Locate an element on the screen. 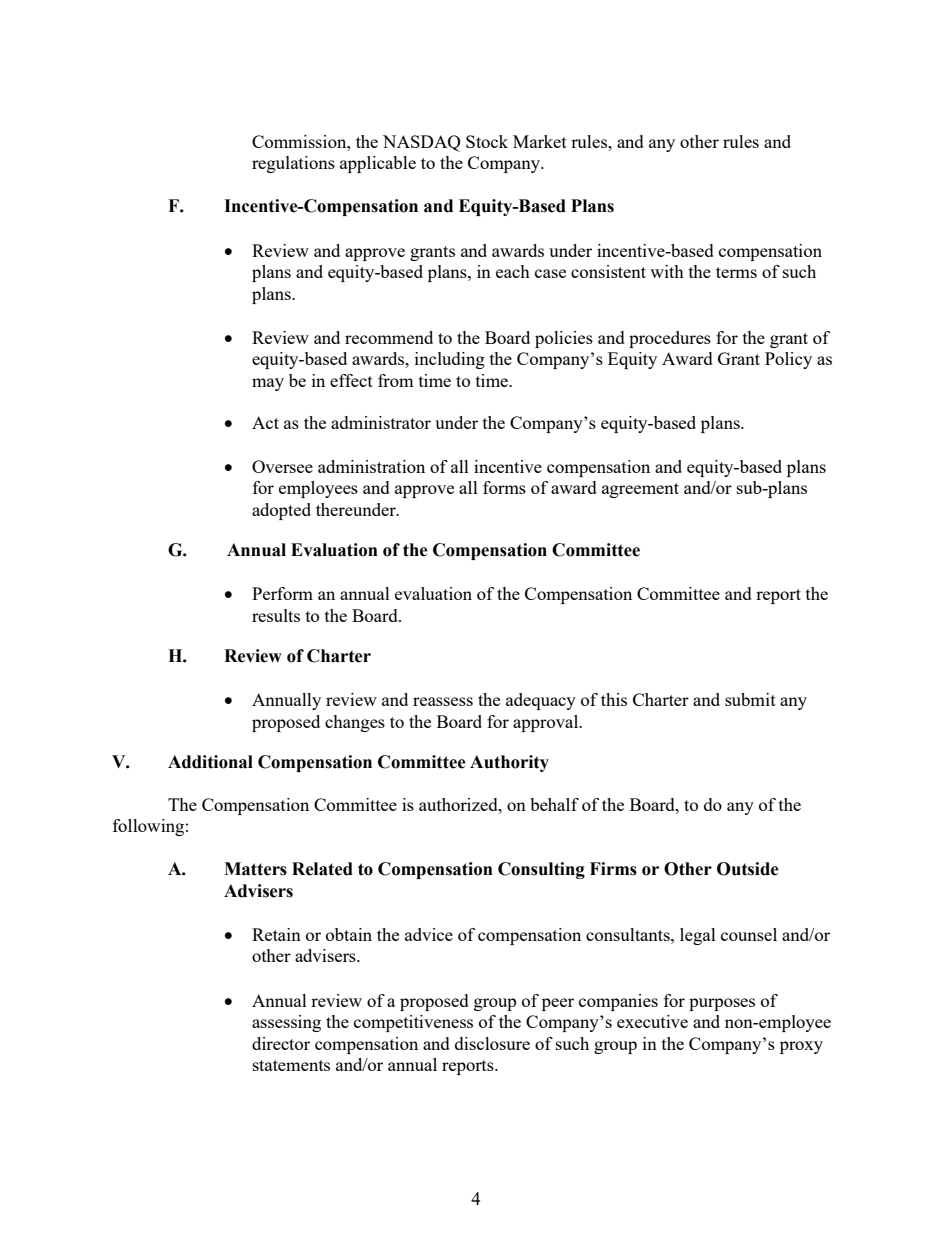 The image size is (952, 1233). including is located at coordinates (450, 360).
